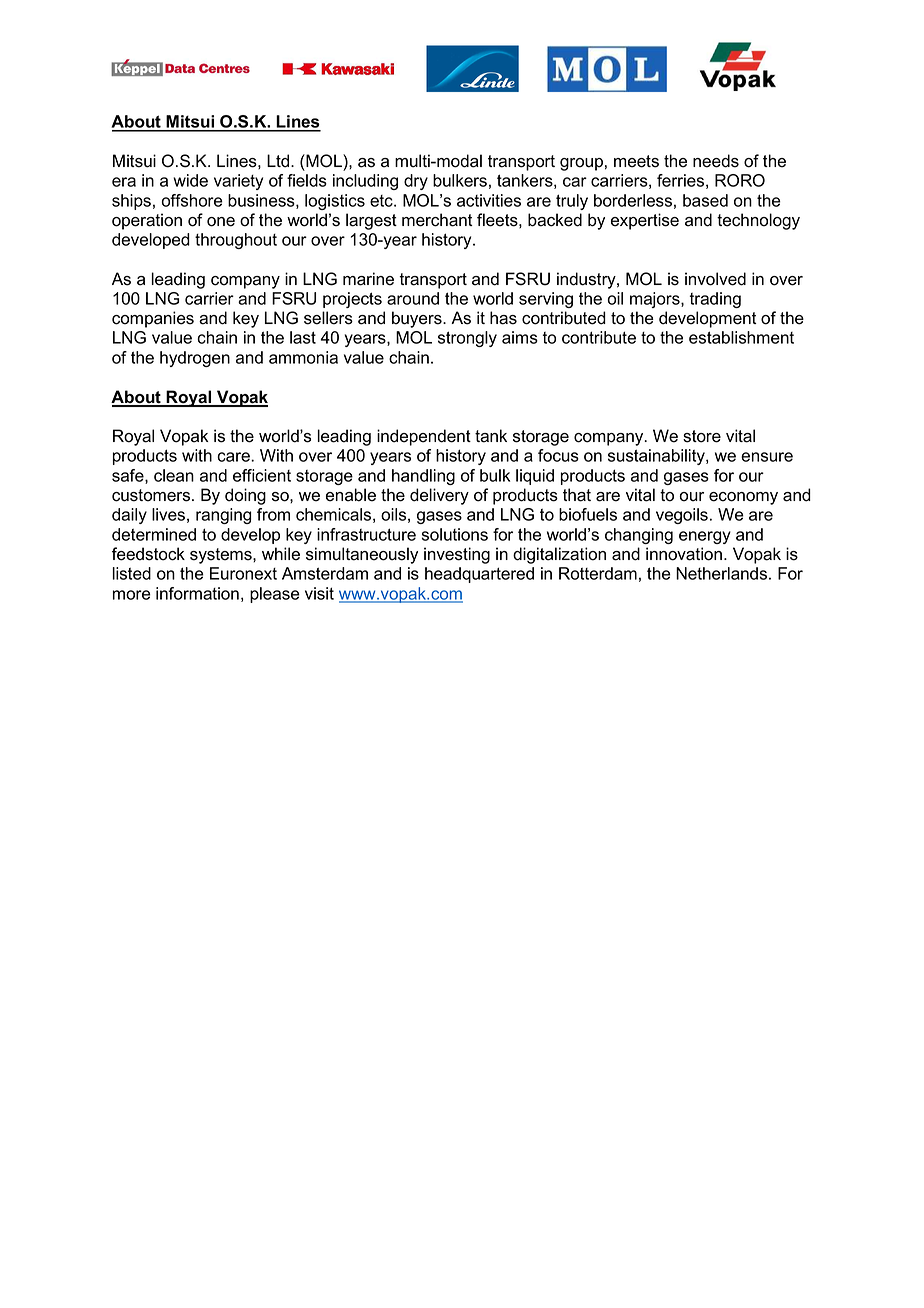  Describe the element at coordinates (418, 319) in the document. I see `buyers` at that location.
